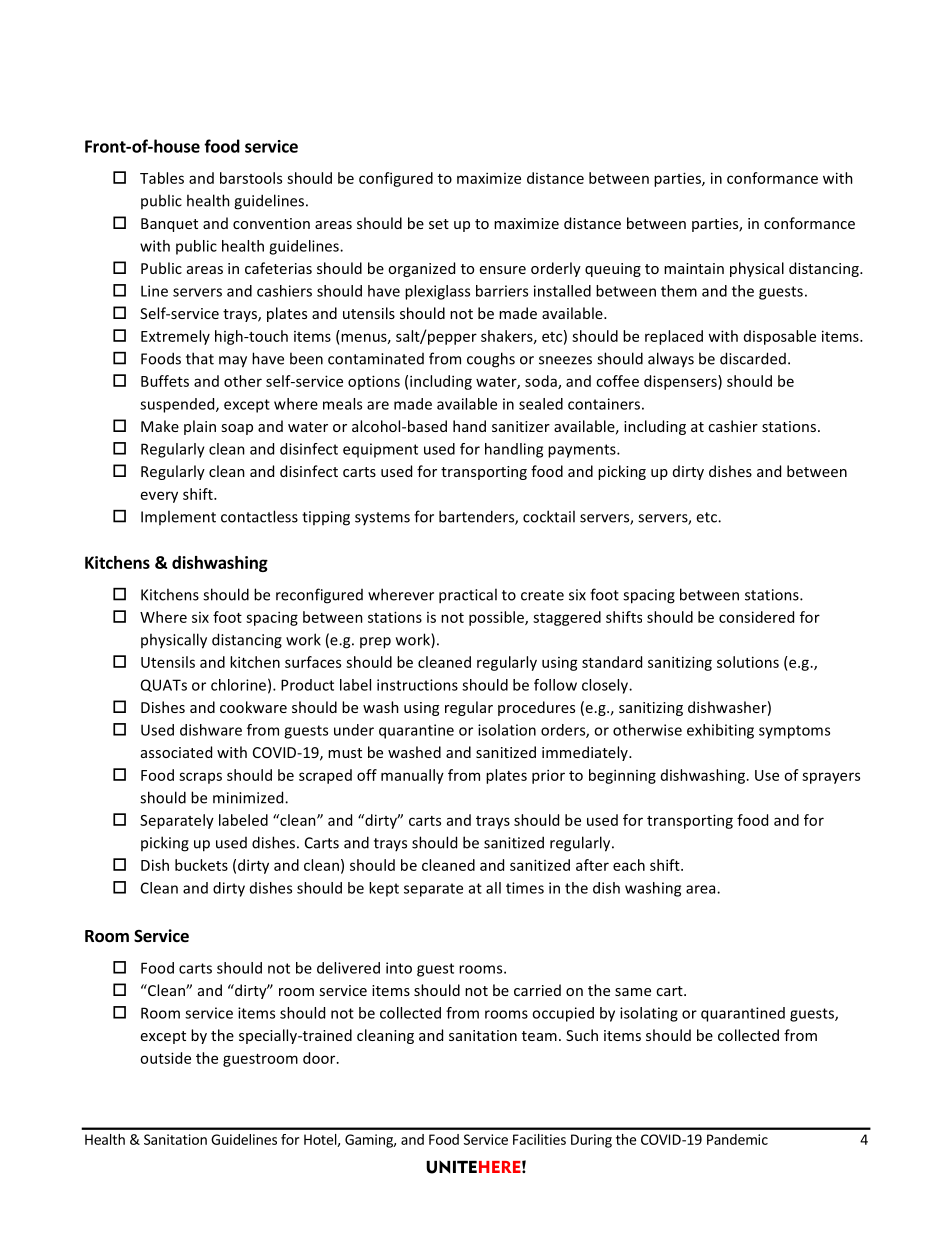 This image has height=1233, width=952. I want to click on outside, so click(165, 1058).
